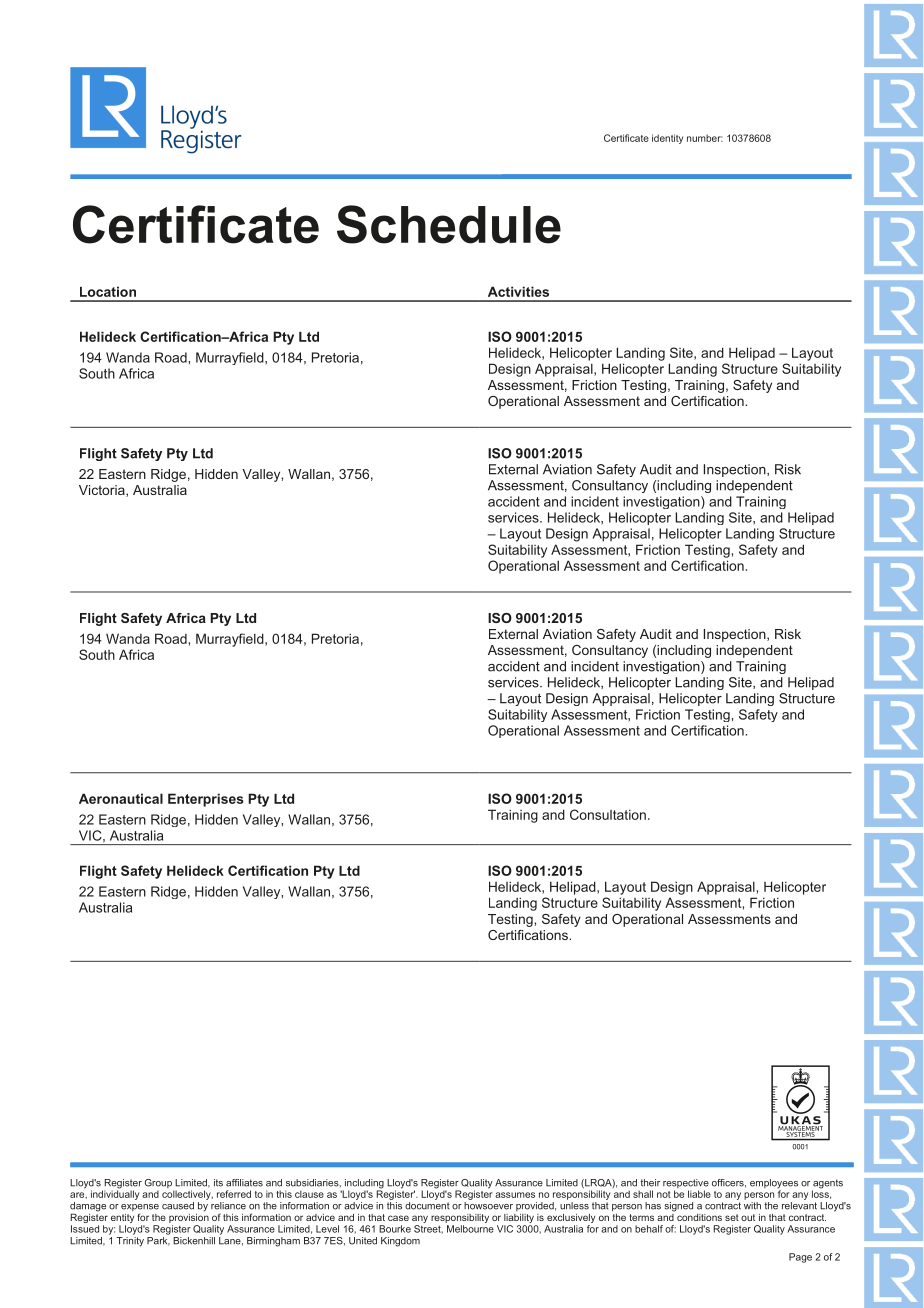 The width and height of the page is (924, 1308). Describe the element at coordinates (470, 1229) in the page. I see `Melbourne` at that location.
